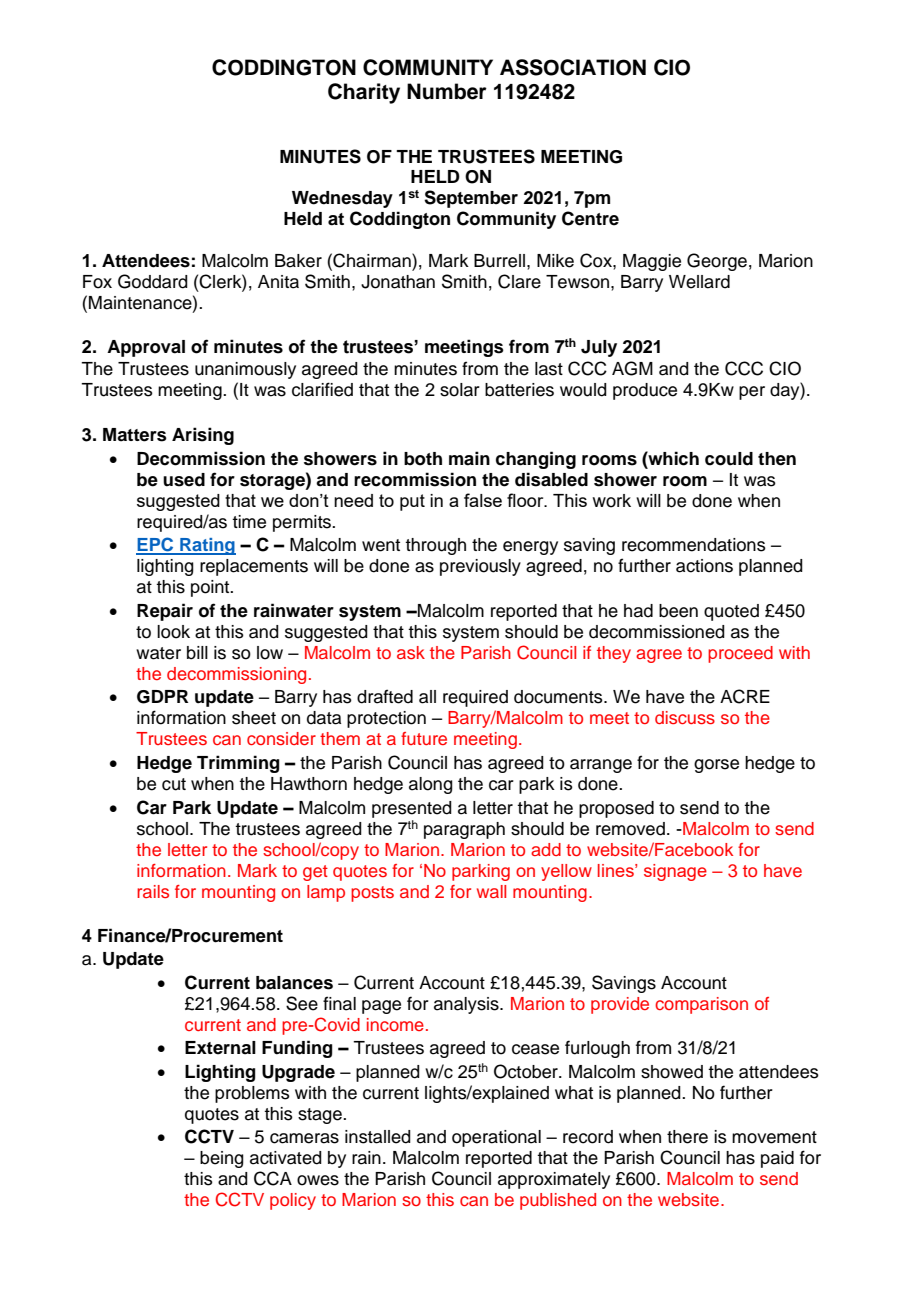 Image resolution: width=903 pixels, height=1316 pixels. Describe the element at coordinates (678, 611) in the image. I see `been` at that location.
